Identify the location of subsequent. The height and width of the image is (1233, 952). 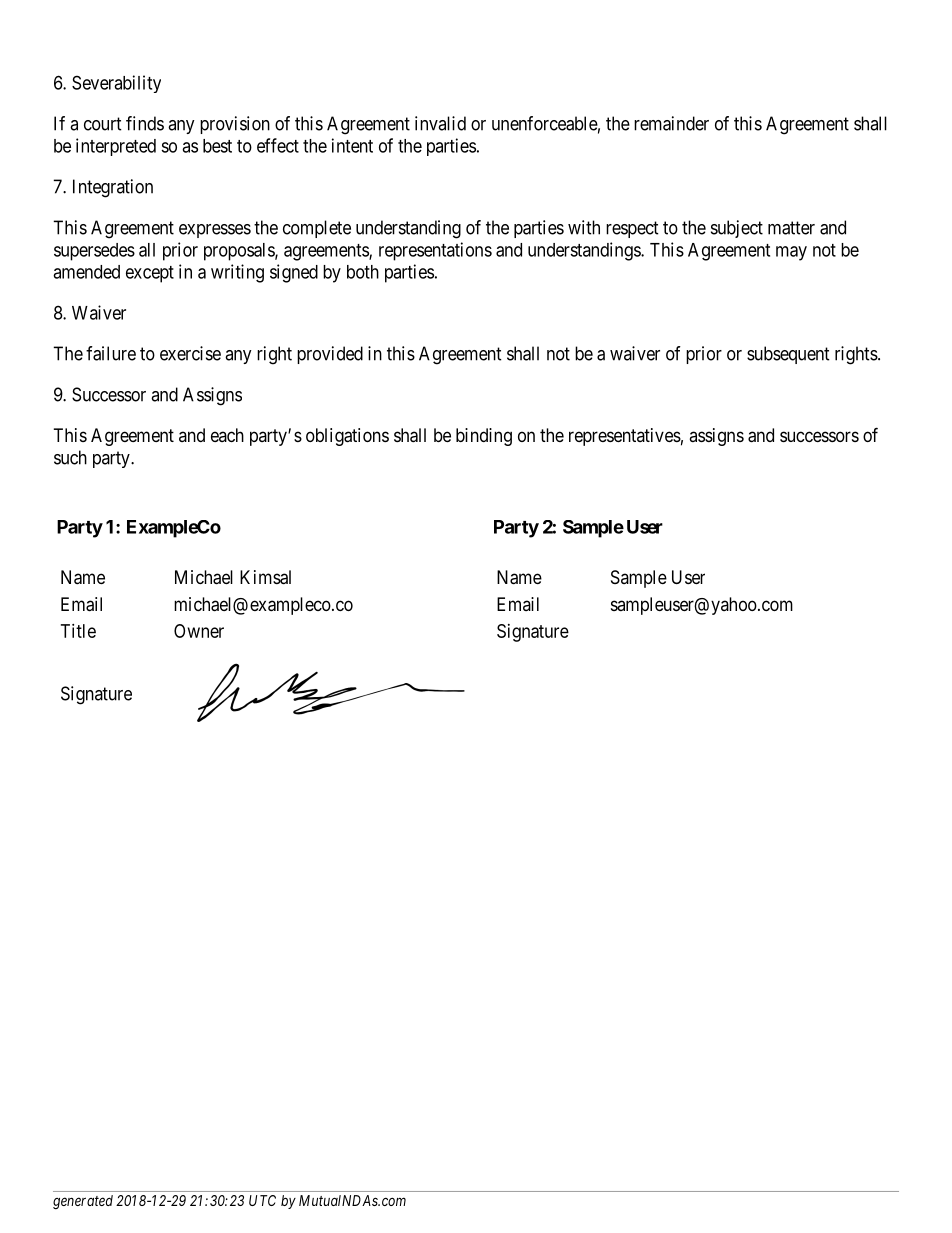
(788, 355).
